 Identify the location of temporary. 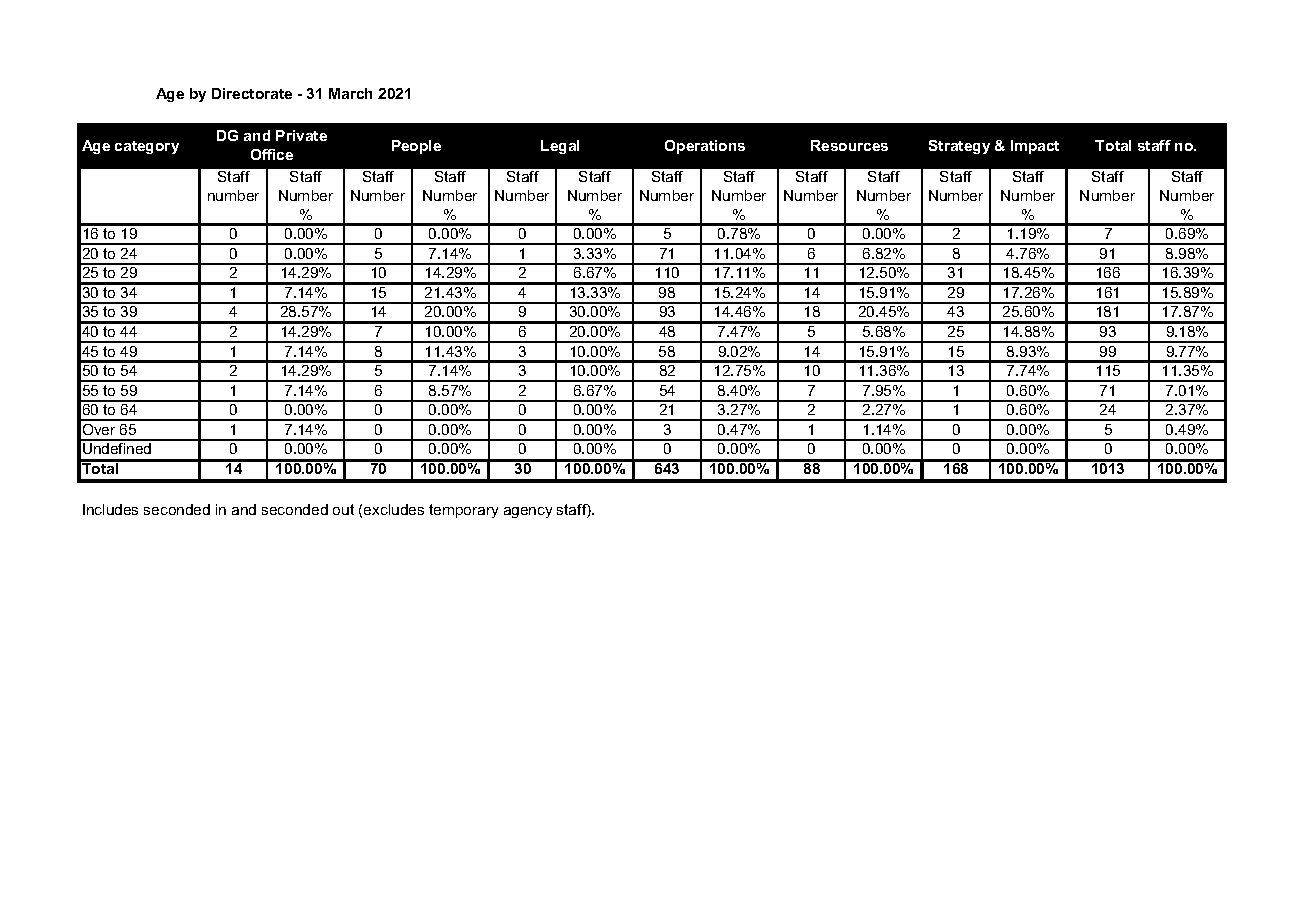
(463, 511).
